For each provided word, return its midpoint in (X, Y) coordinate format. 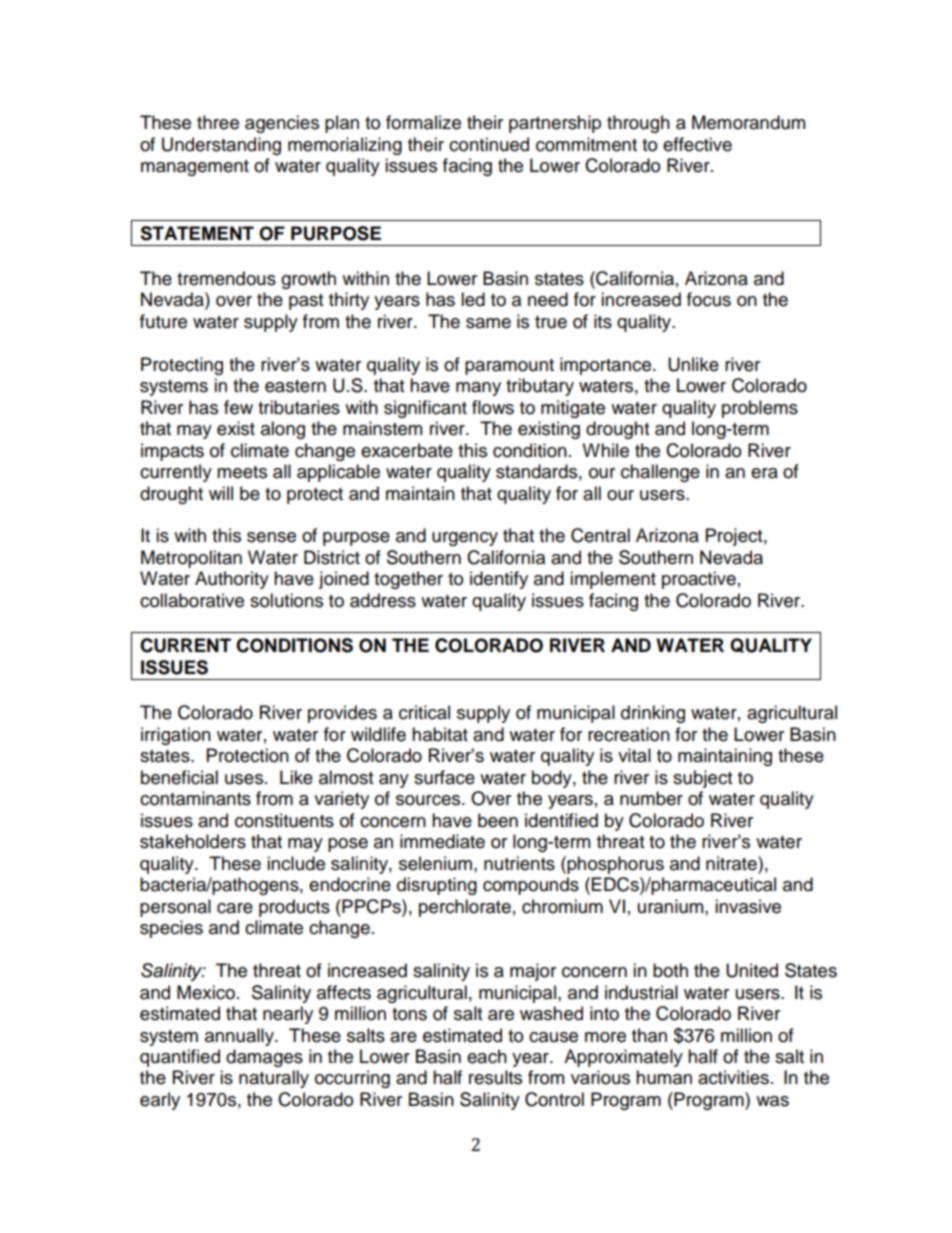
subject (702, 779)
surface (444, 777)
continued (489, 144)
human (664, 1077)
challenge (660, 473)
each (487, 1056)
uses (245, 779)
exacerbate (407, 450)
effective (697, 144)
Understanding (221, 146)
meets (242, 472)
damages (264, 1058)
